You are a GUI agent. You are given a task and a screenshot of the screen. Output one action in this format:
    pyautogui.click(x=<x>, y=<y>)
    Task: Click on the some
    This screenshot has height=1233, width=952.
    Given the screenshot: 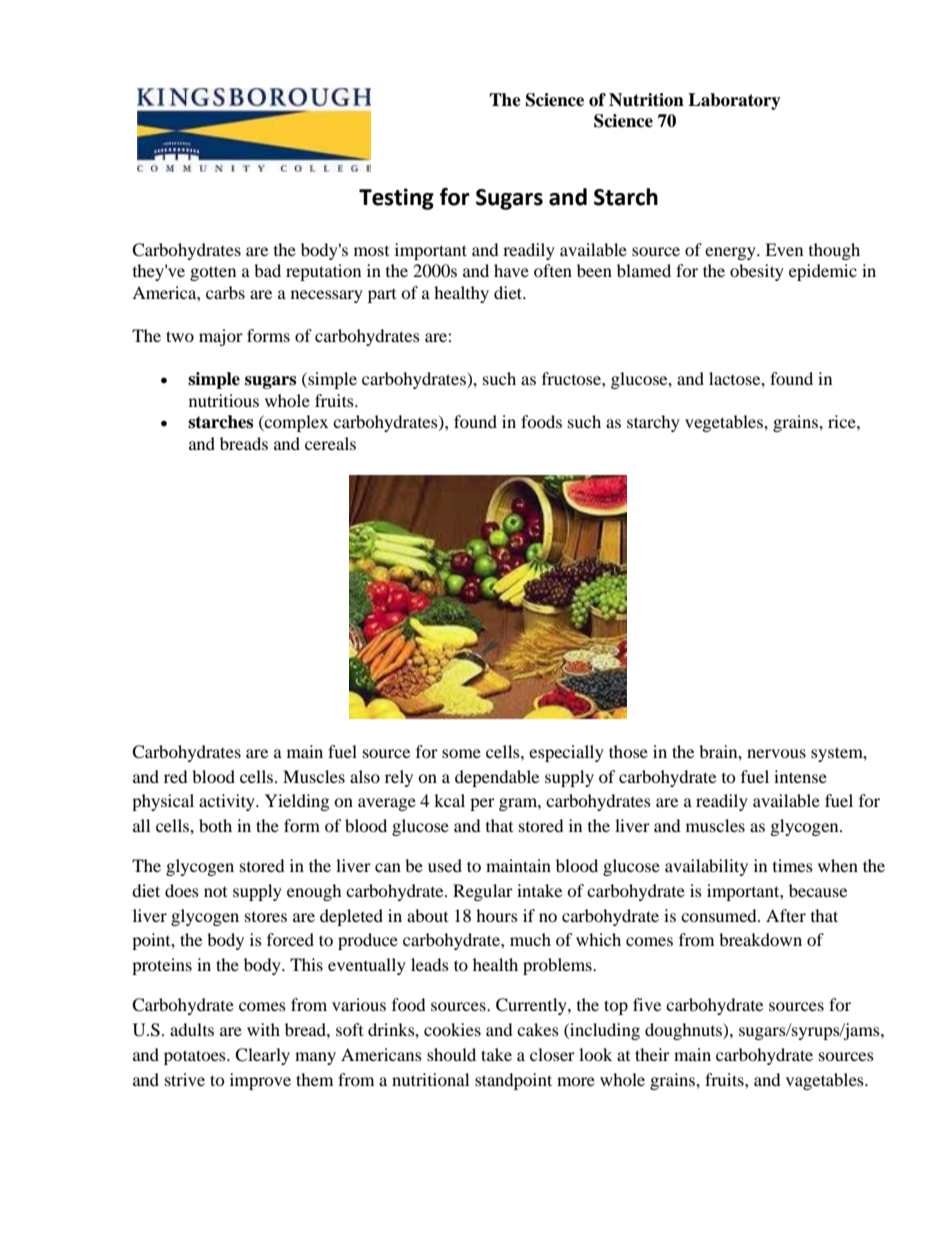 What is the action you would take?
    pyautogui.click(x=461, y=753)
